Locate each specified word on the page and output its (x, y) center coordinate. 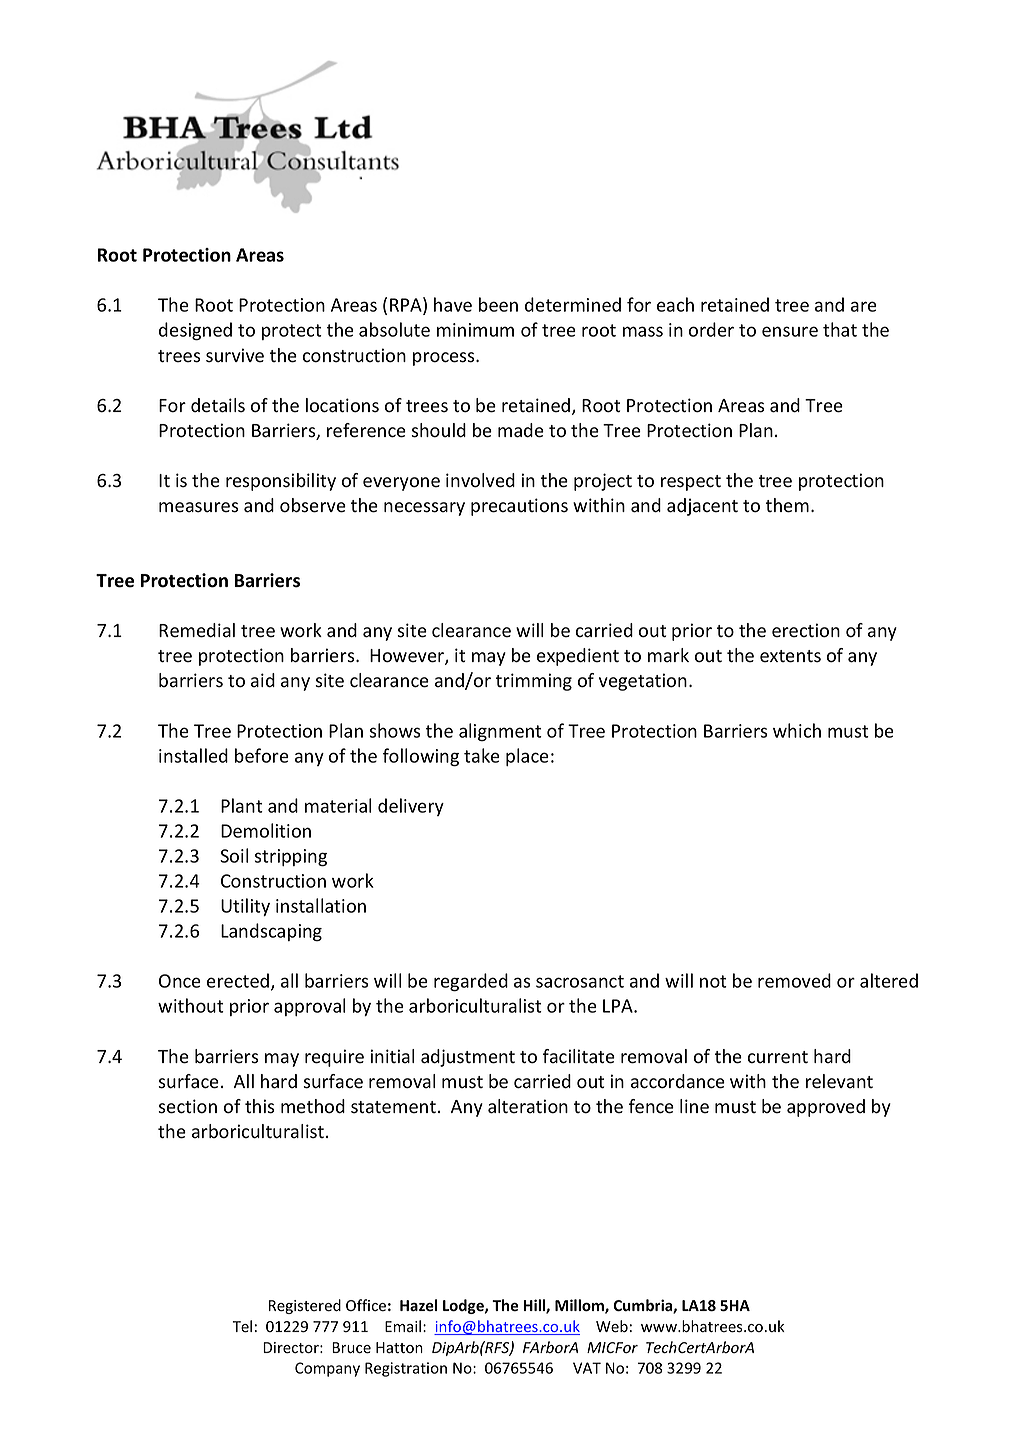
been (498, 304)
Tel (242, 1326)
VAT (587, 1368)
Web (612, 1326)
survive (235, 355)
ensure (790, 331)
